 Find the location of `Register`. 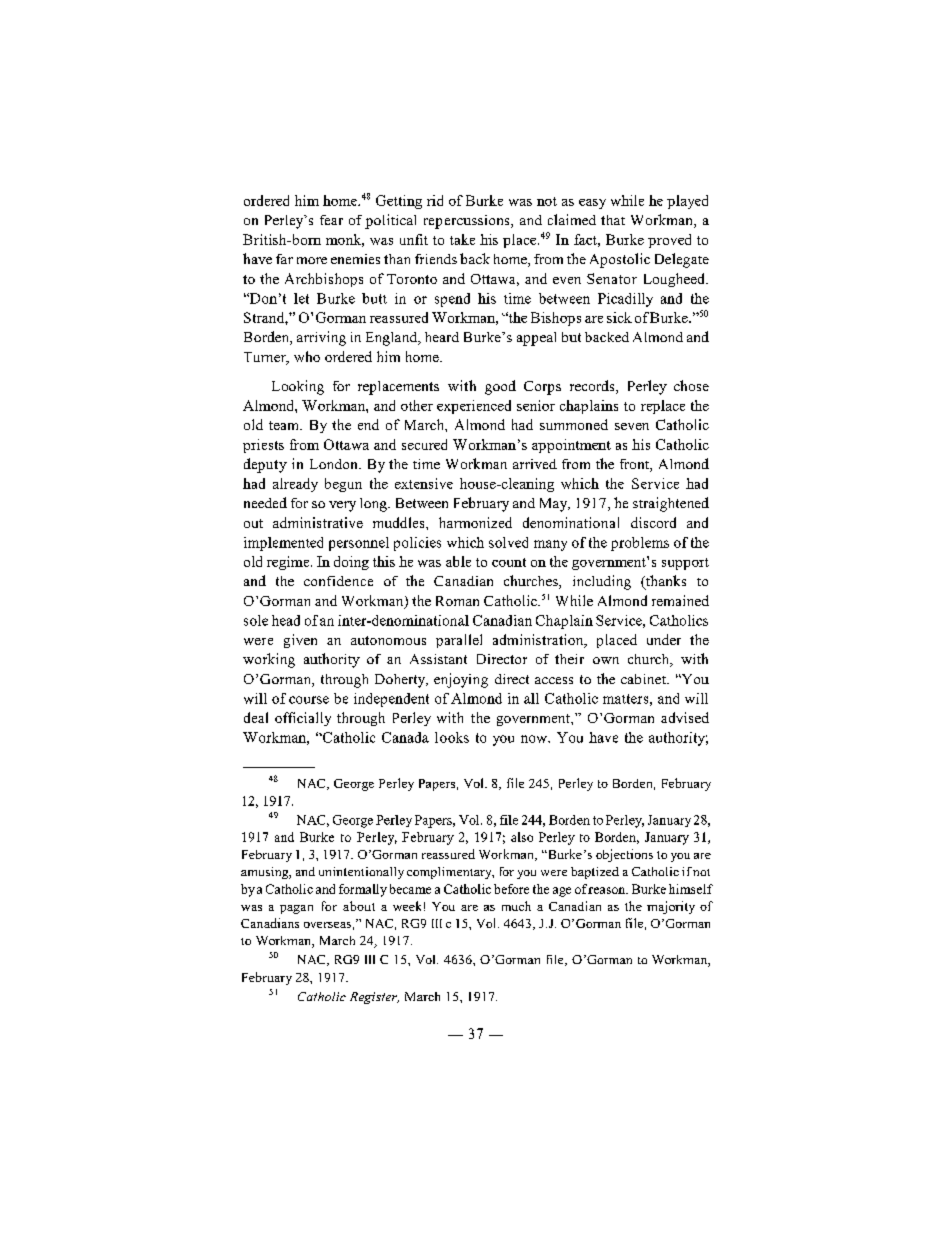

Register is located at coordinates (374, 998).
